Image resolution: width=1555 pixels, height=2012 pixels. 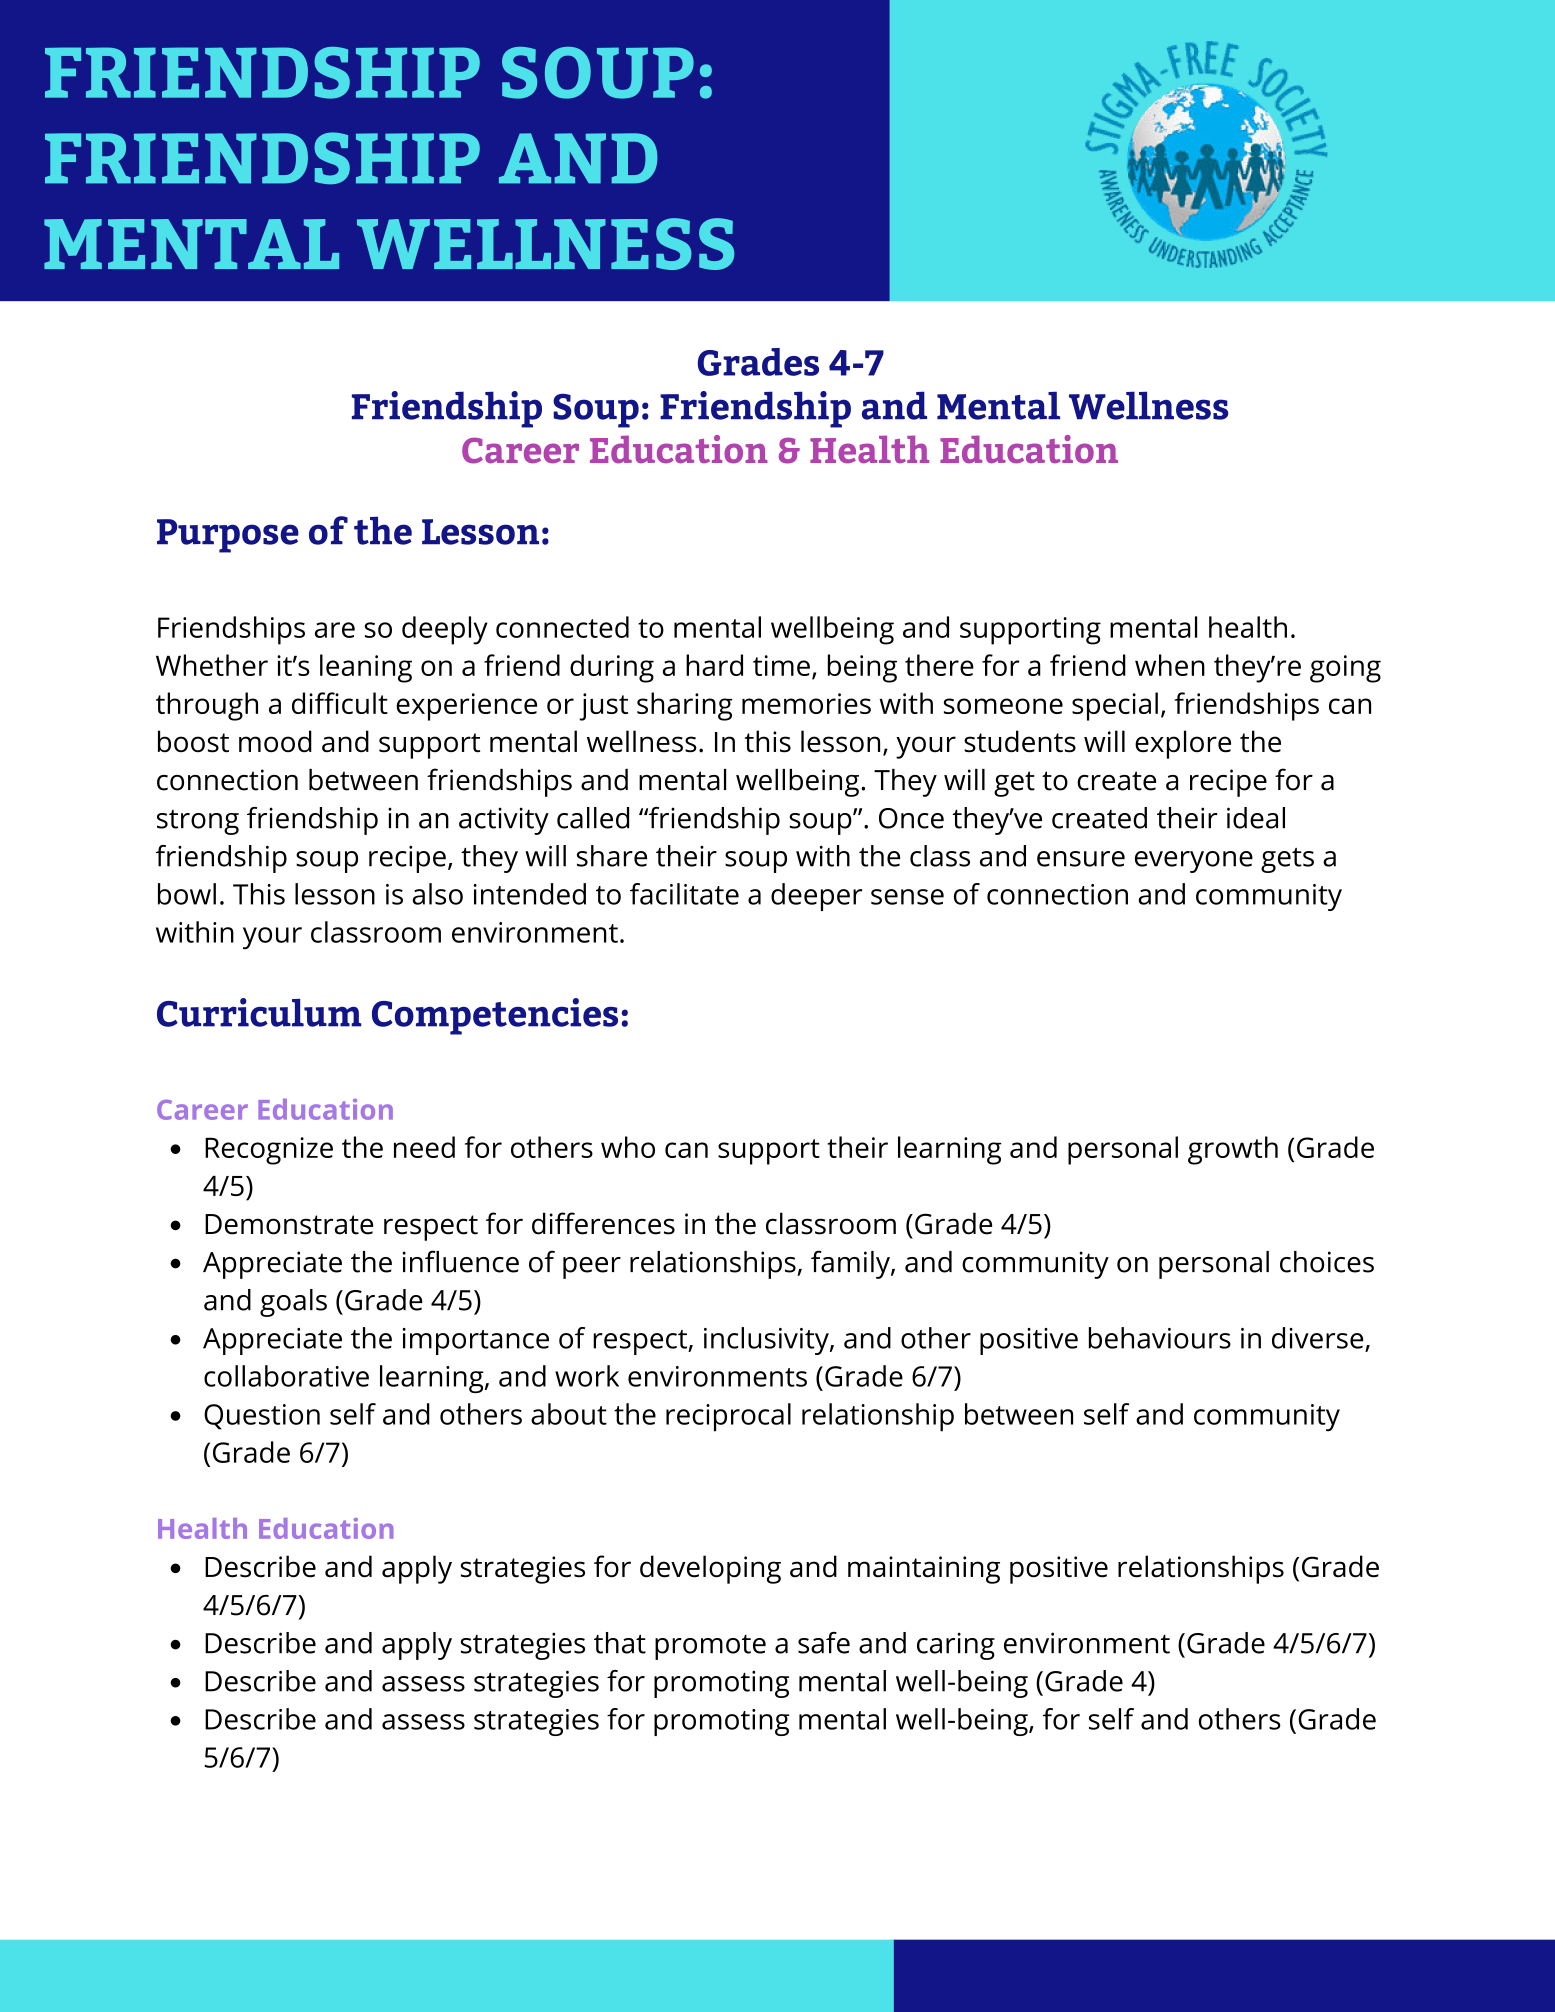 I want to click on Purpose, so click(x=228, y=536).
